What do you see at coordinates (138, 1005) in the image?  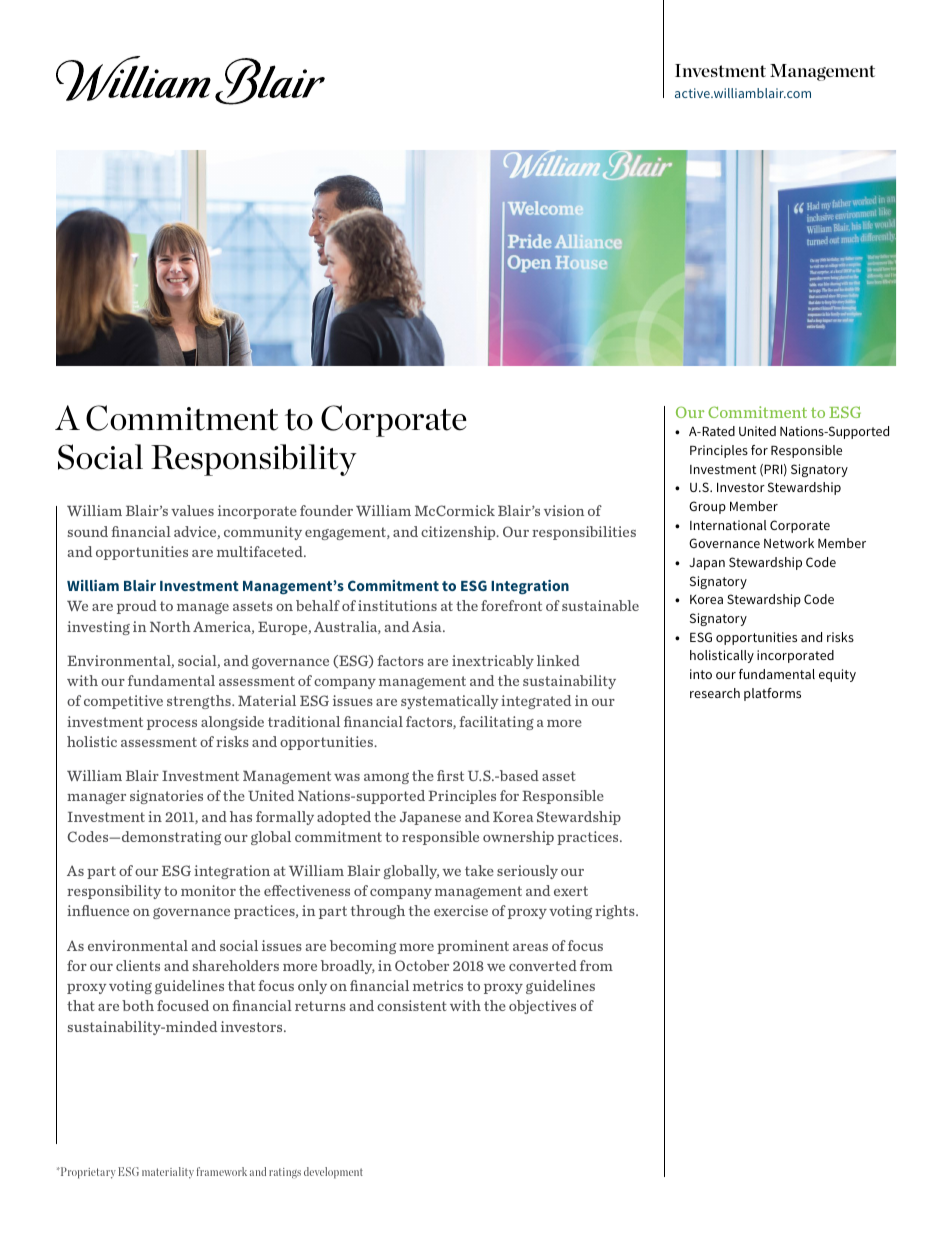 I see `both` at bounding box center [138, 1005].
